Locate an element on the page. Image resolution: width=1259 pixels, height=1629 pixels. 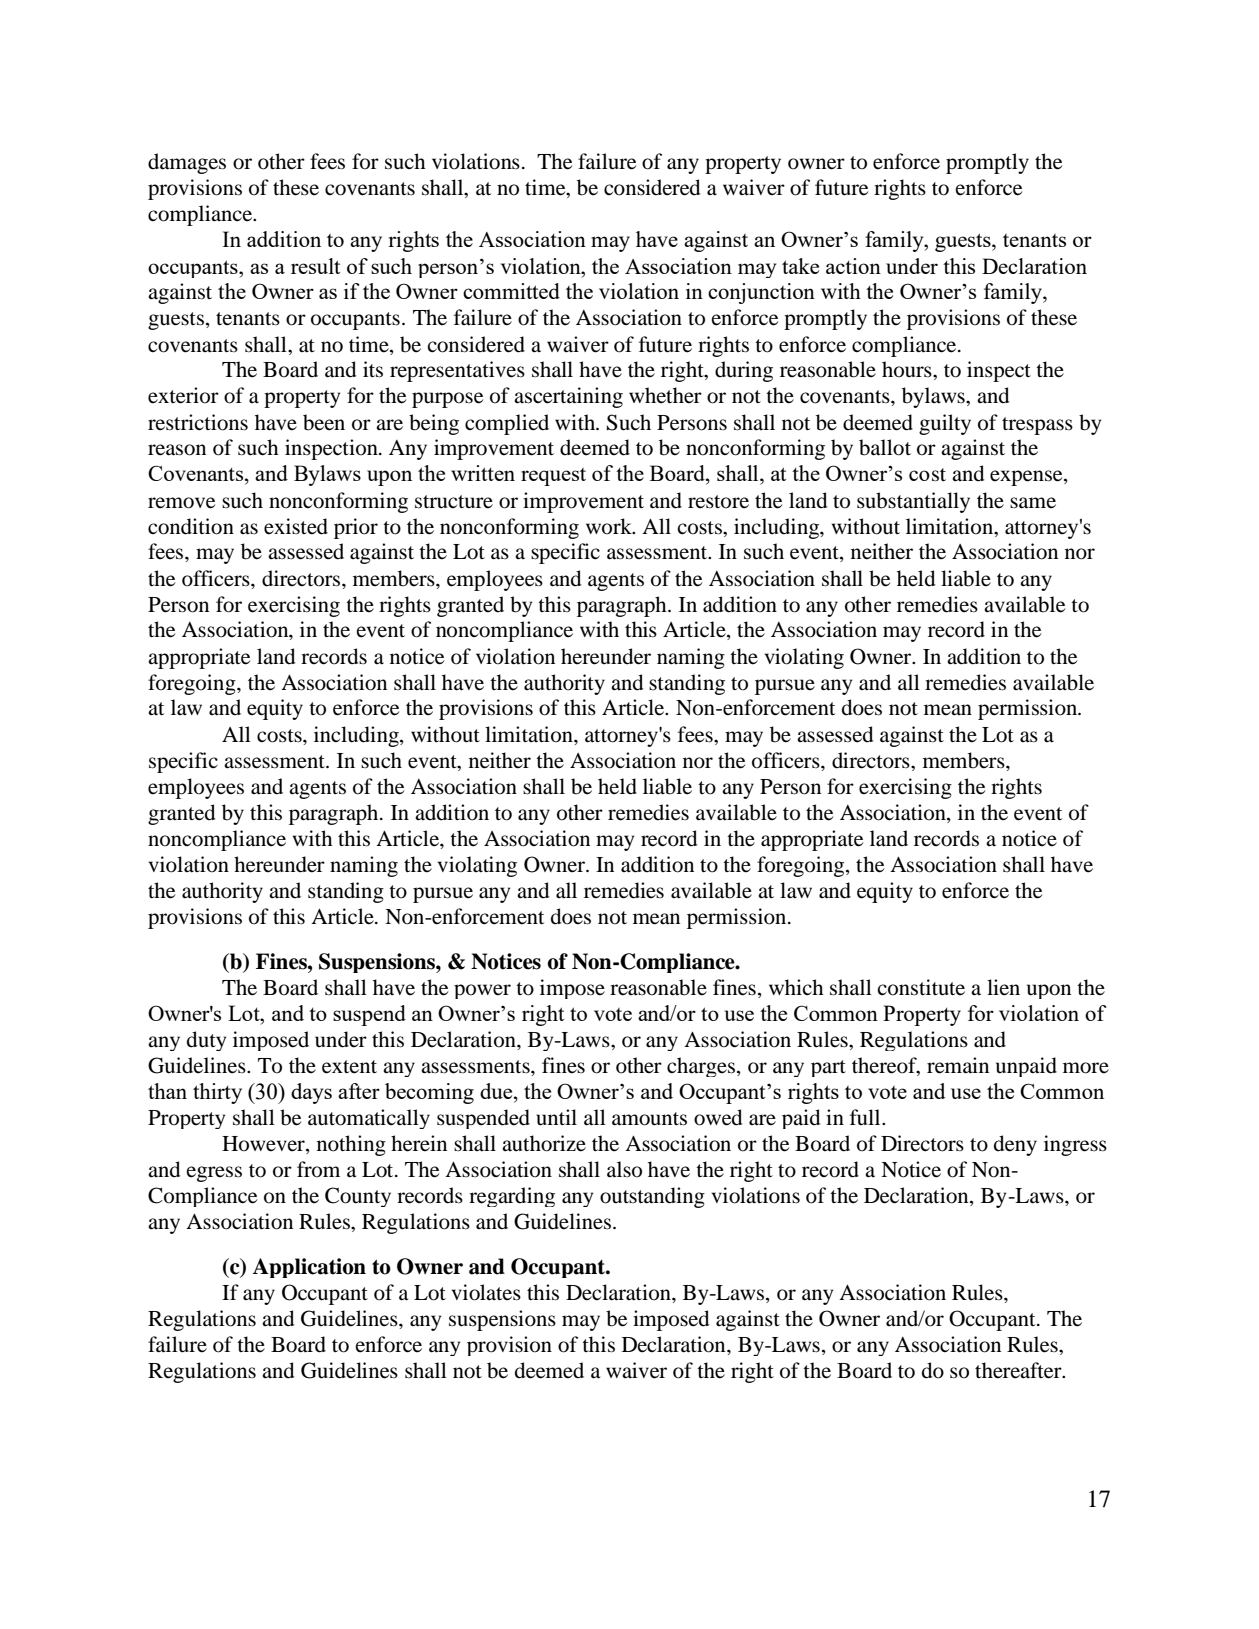
same is located at coordinates (1033, 503).
